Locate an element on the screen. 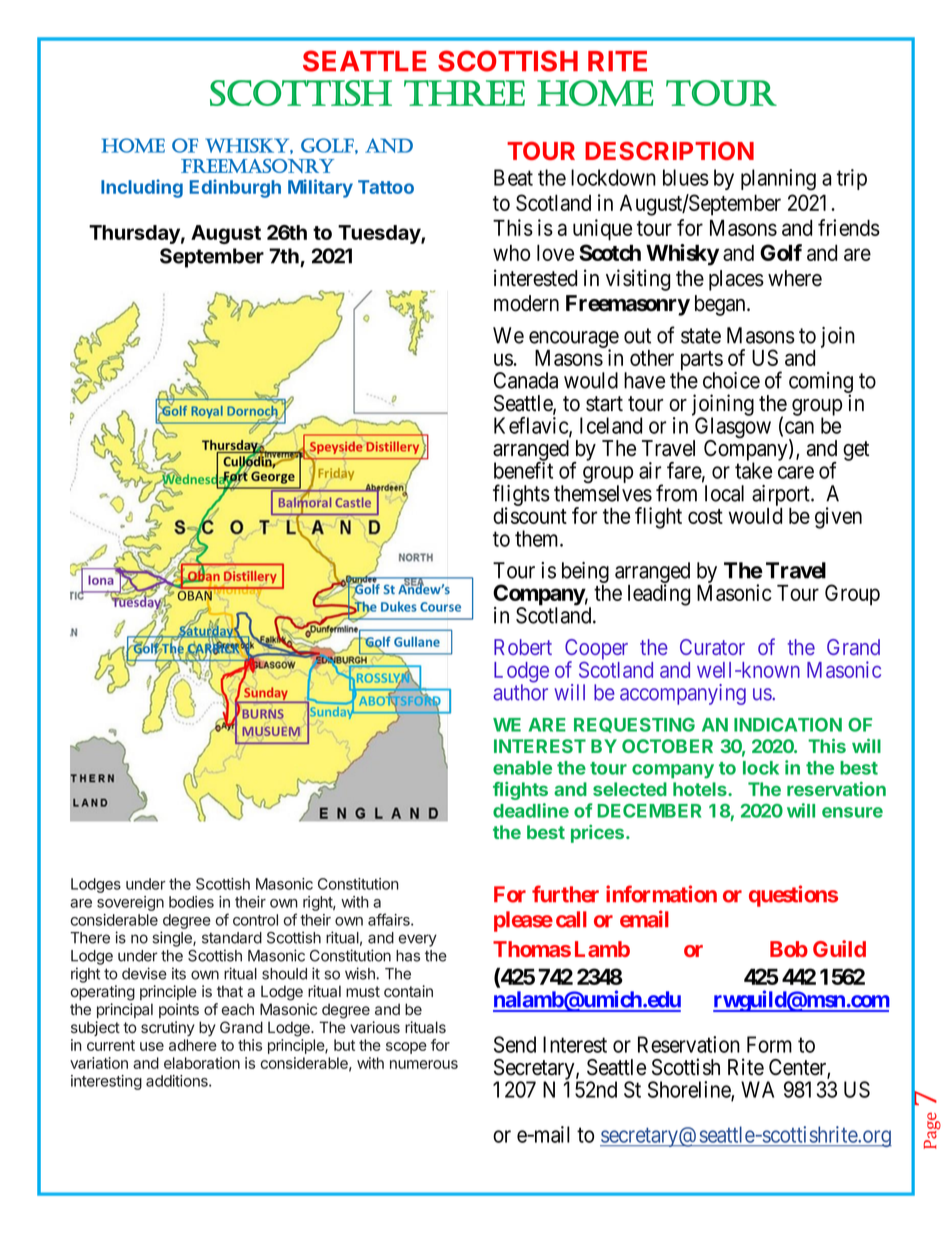  Canada is located at coordinates (526, 380).
